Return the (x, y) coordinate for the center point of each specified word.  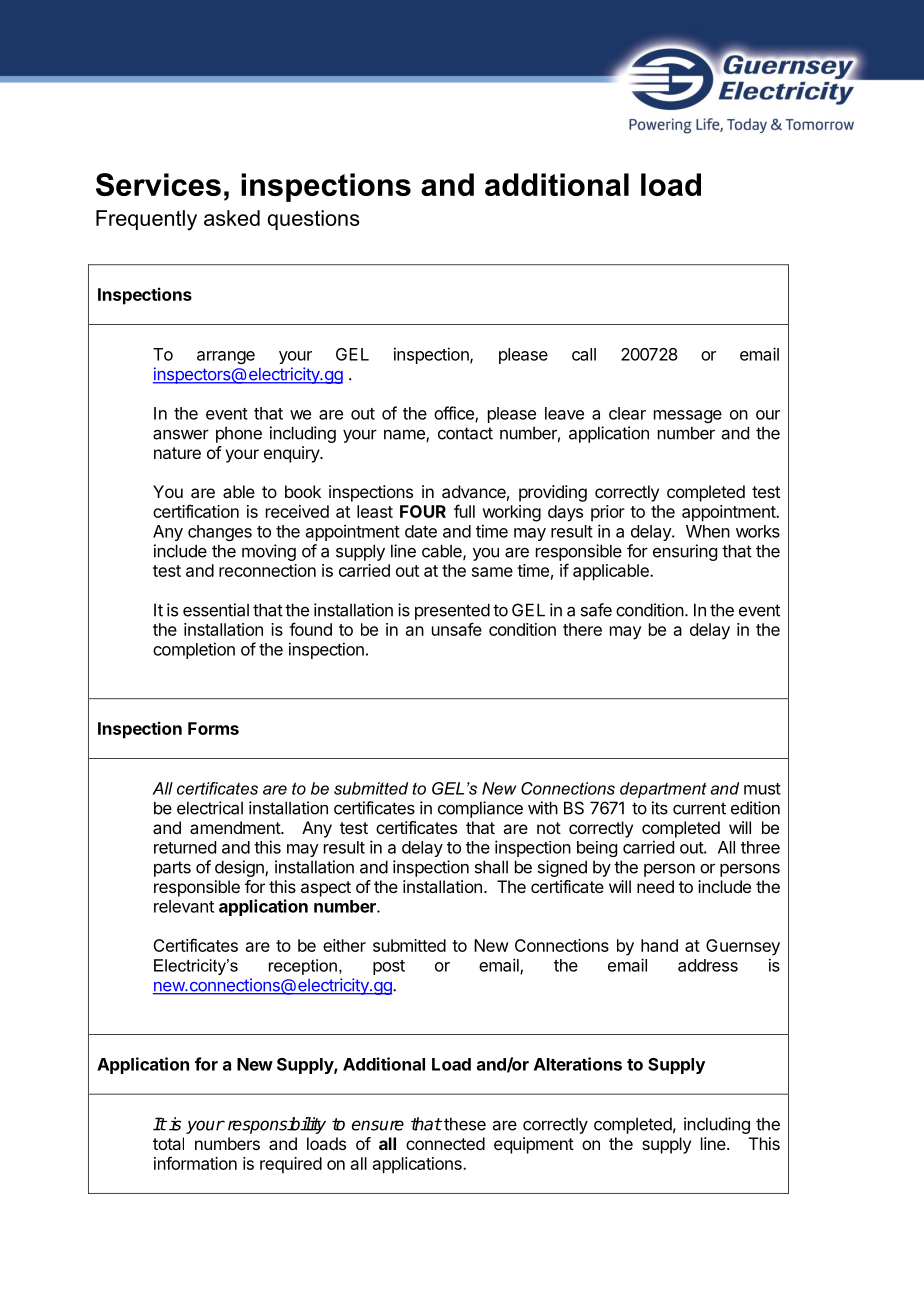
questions (313, 220)
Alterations (578, 1064)
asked (232, 218)
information (195, 1163)
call (584, 354)
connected (445, 1143)
